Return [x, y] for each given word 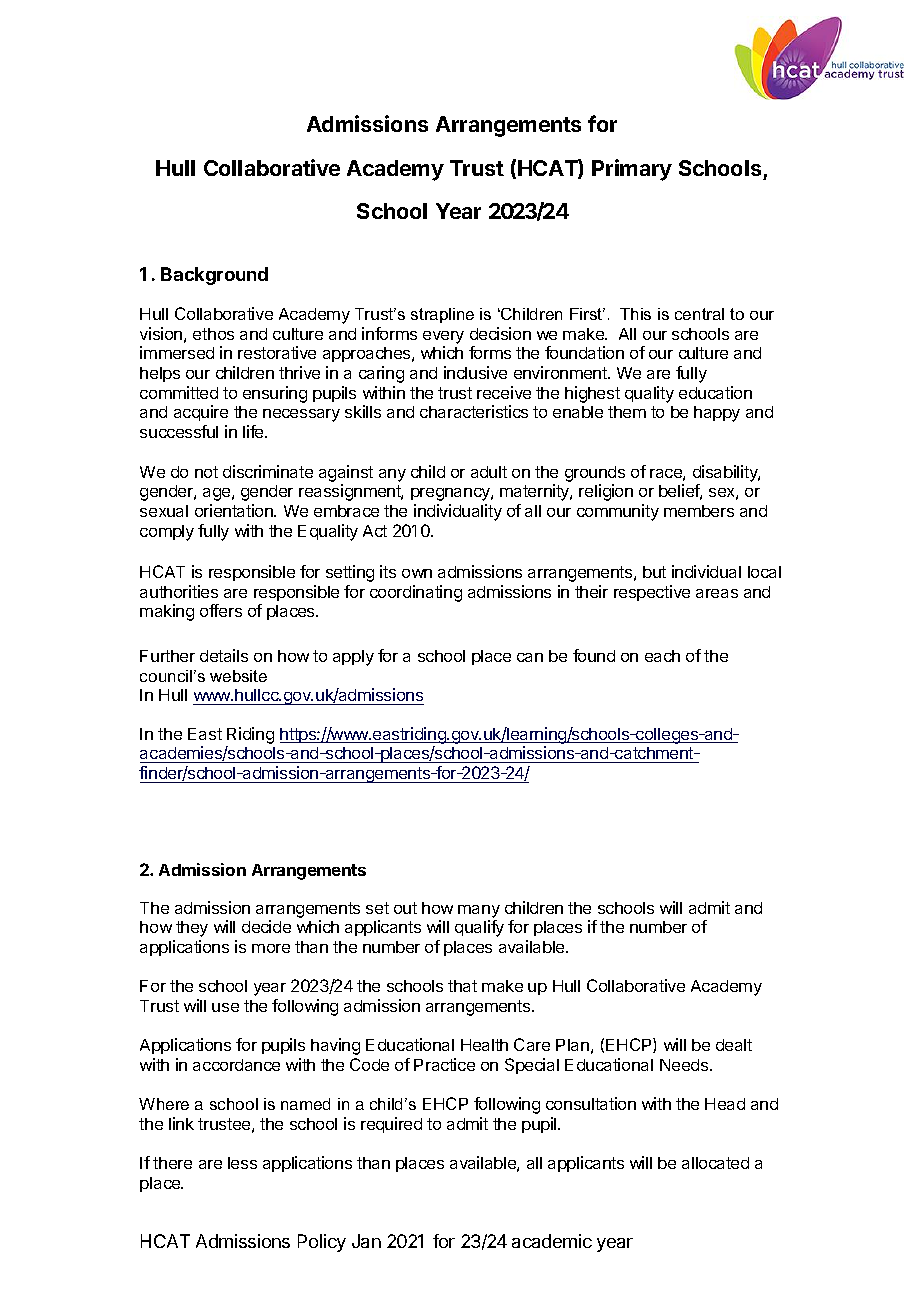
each [662, 656]
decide [266, 926]
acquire [201, 413]
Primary [632, 170]
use [225, 1007]
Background [214, 276]
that [462, 986]
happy [717, 414]
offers [221, 610]
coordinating [416, 593]
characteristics [474, 411]
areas [717, 593]
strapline [442, 315]
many [479, 911]
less [242, 1163]
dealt [734, 1045]
